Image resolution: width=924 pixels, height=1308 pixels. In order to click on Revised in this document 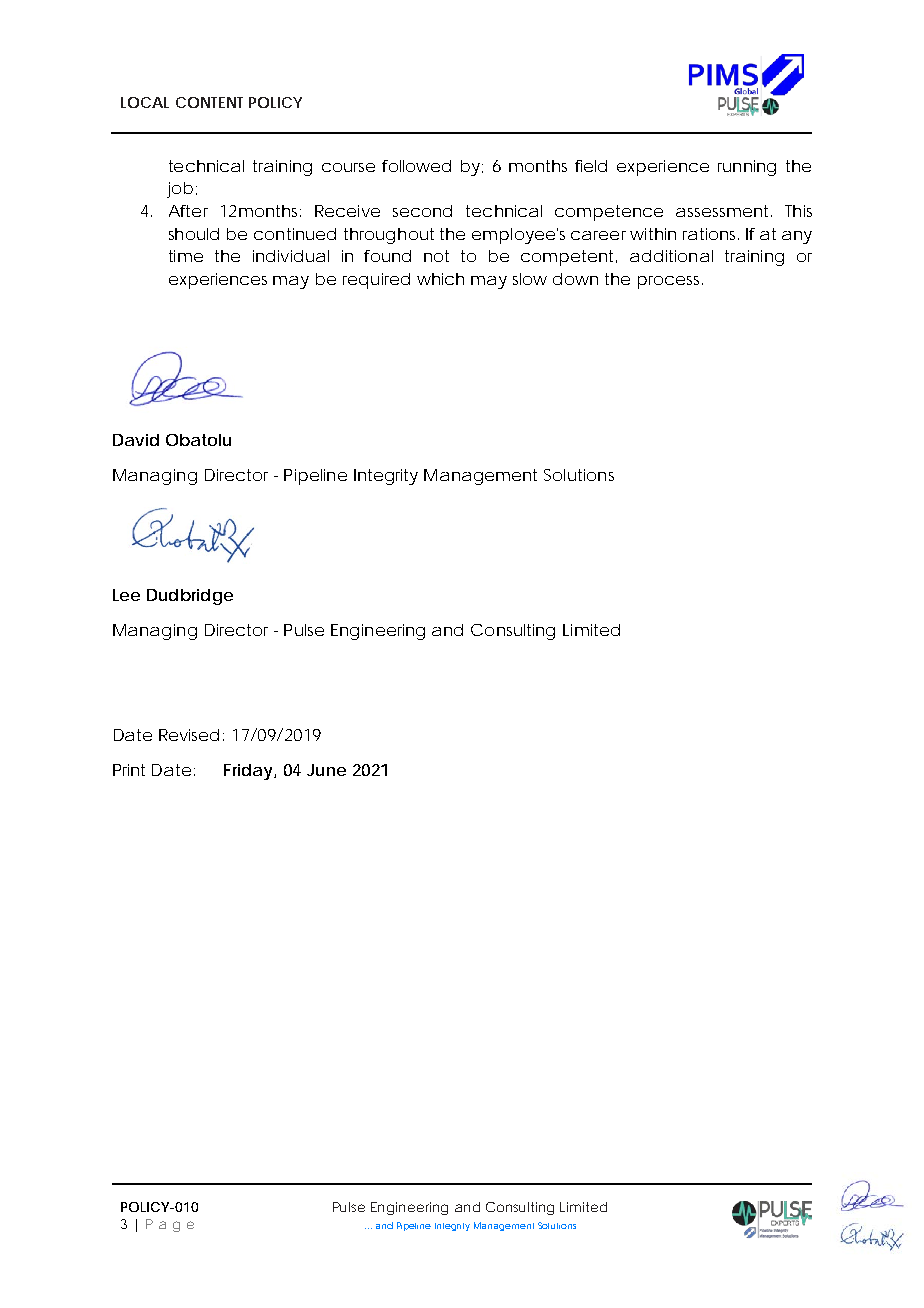, I will do `click(189, 735)`.
